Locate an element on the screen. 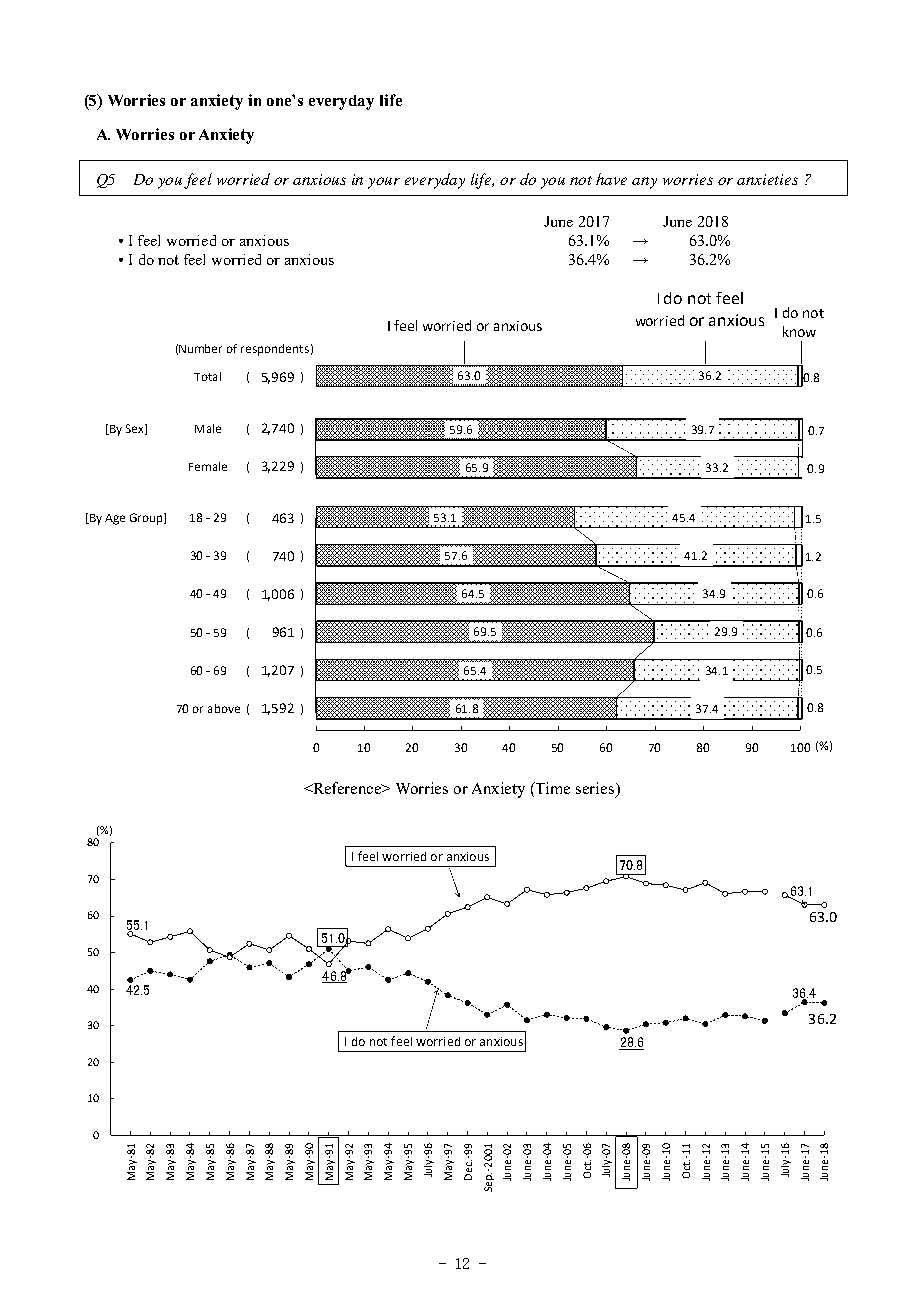 The image size is (924, 1308). series is located at coordinates (596, 789).
